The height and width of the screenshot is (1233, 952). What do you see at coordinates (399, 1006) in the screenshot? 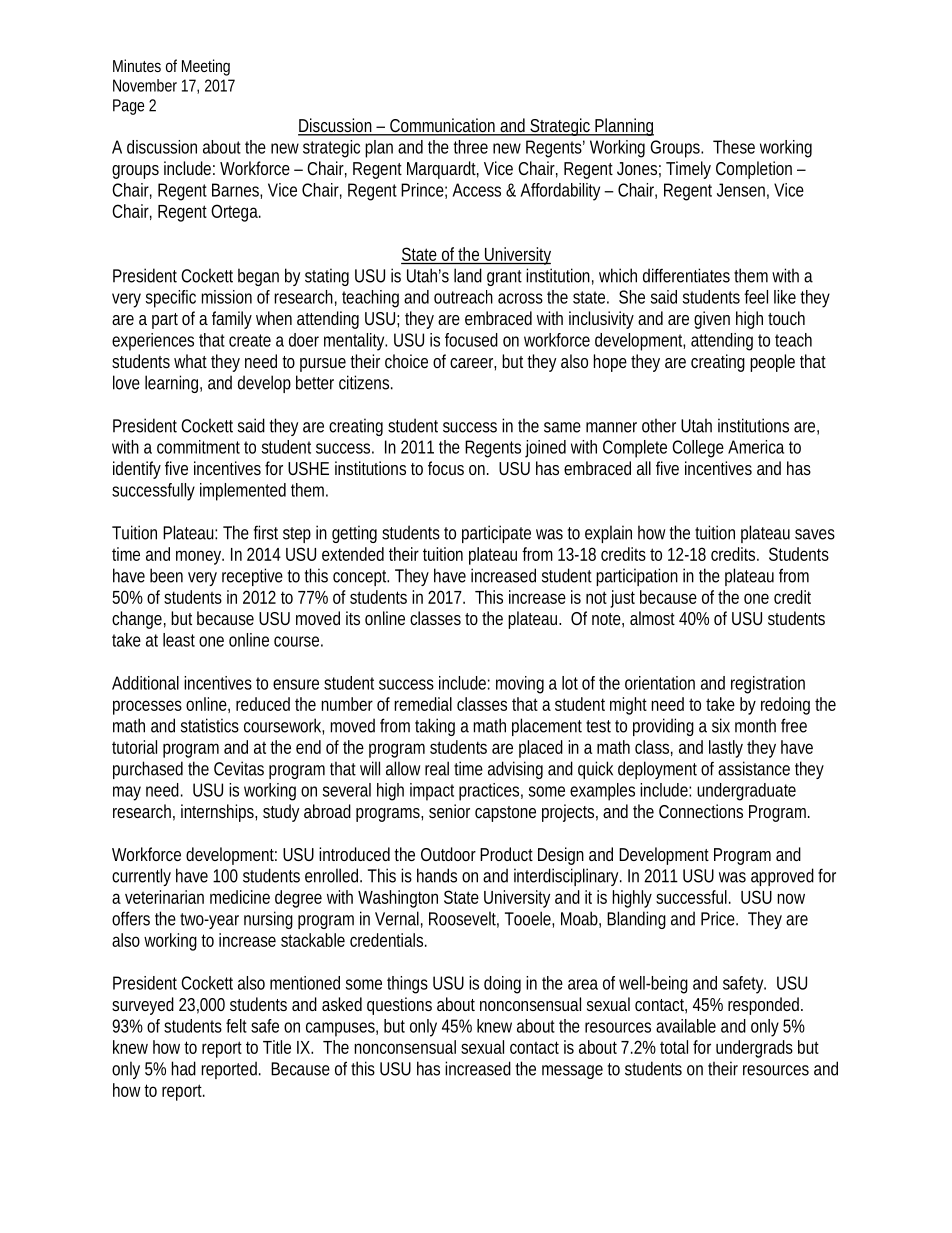
I see `questions` at bounding box center [399, 1006].
